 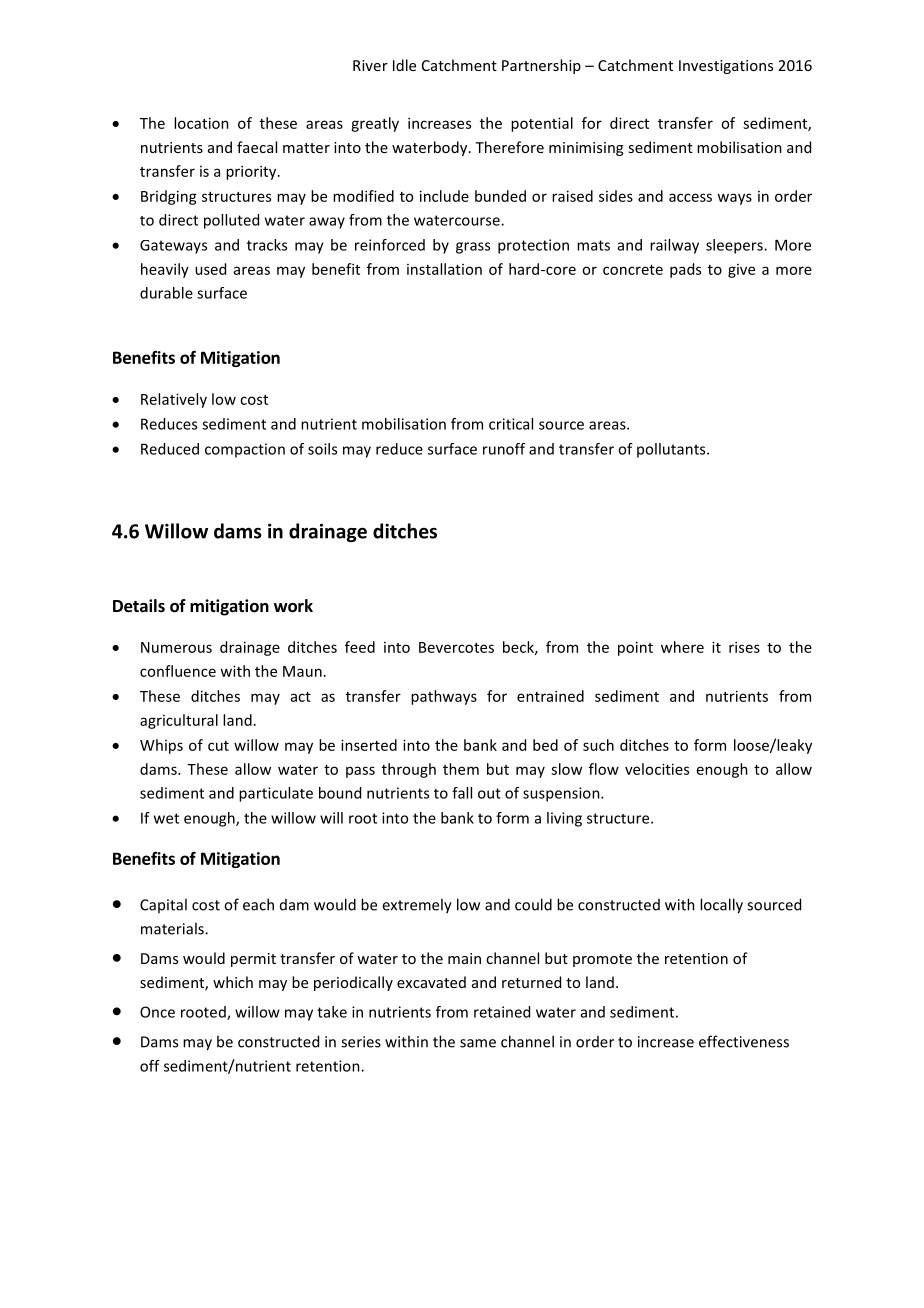 I want to click on agricultural, so click(x=179, y=721).
